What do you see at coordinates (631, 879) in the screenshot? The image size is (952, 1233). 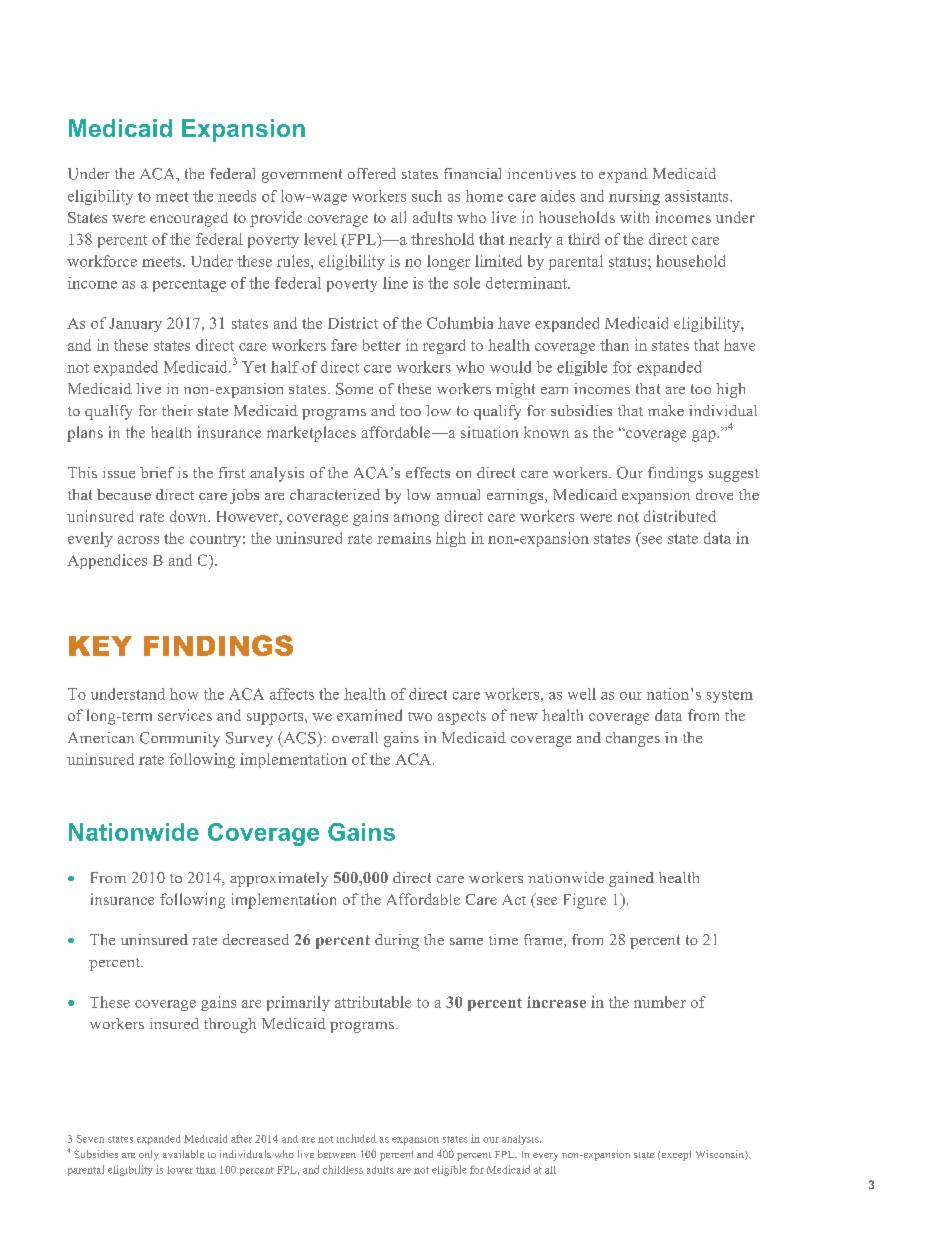 I see `gained` at bounding box center [631, 879].
